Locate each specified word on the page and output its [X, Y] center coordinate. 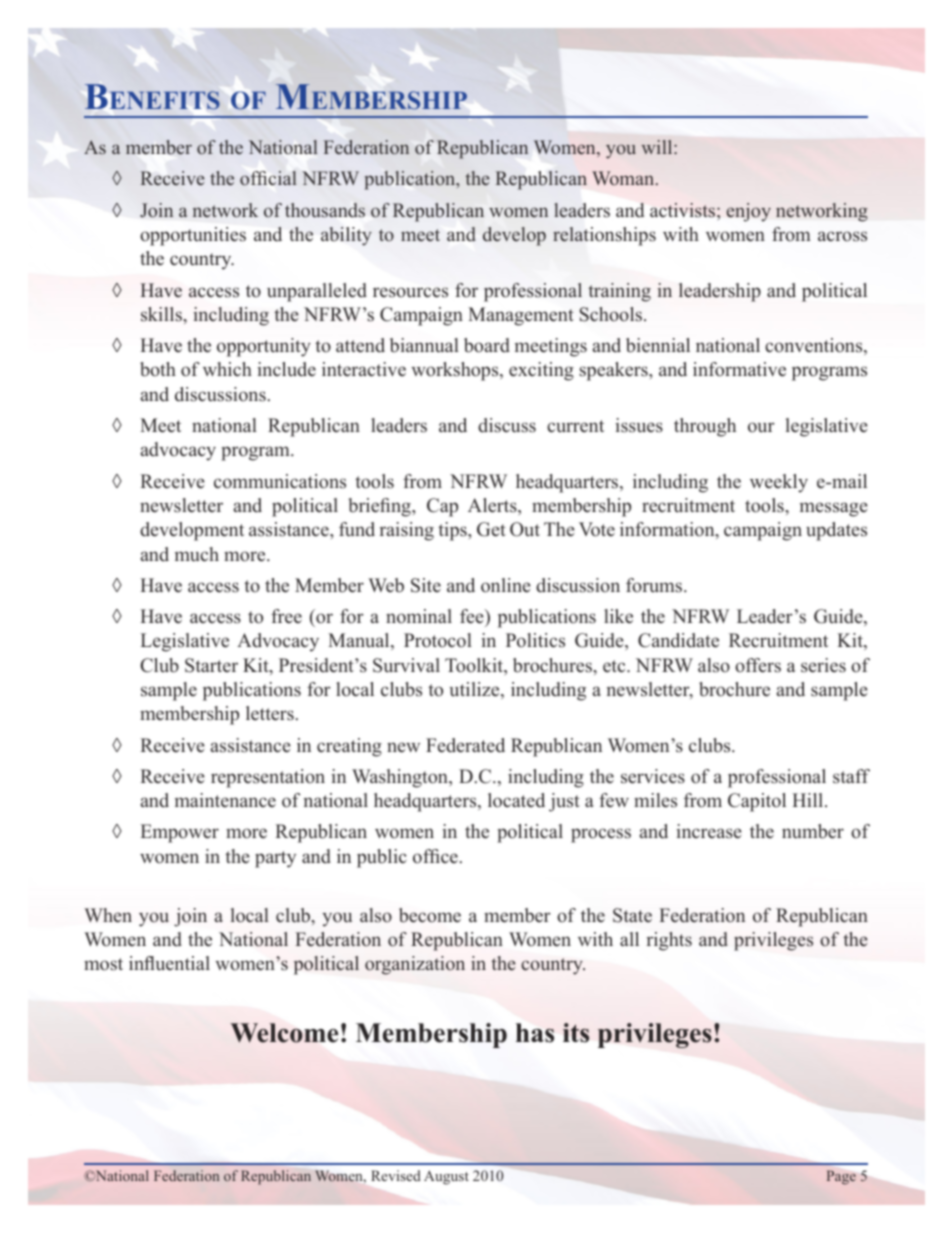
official [268, 178]
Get [491, 529]
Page [841, 1177]
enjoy [748, 212]
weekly [779, 483]
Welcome [284, 1033]
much [197, 554]
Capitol [757, 802]
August [446, 1177]
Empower [179, 833]
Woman [624, 178]
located [516, 800]
